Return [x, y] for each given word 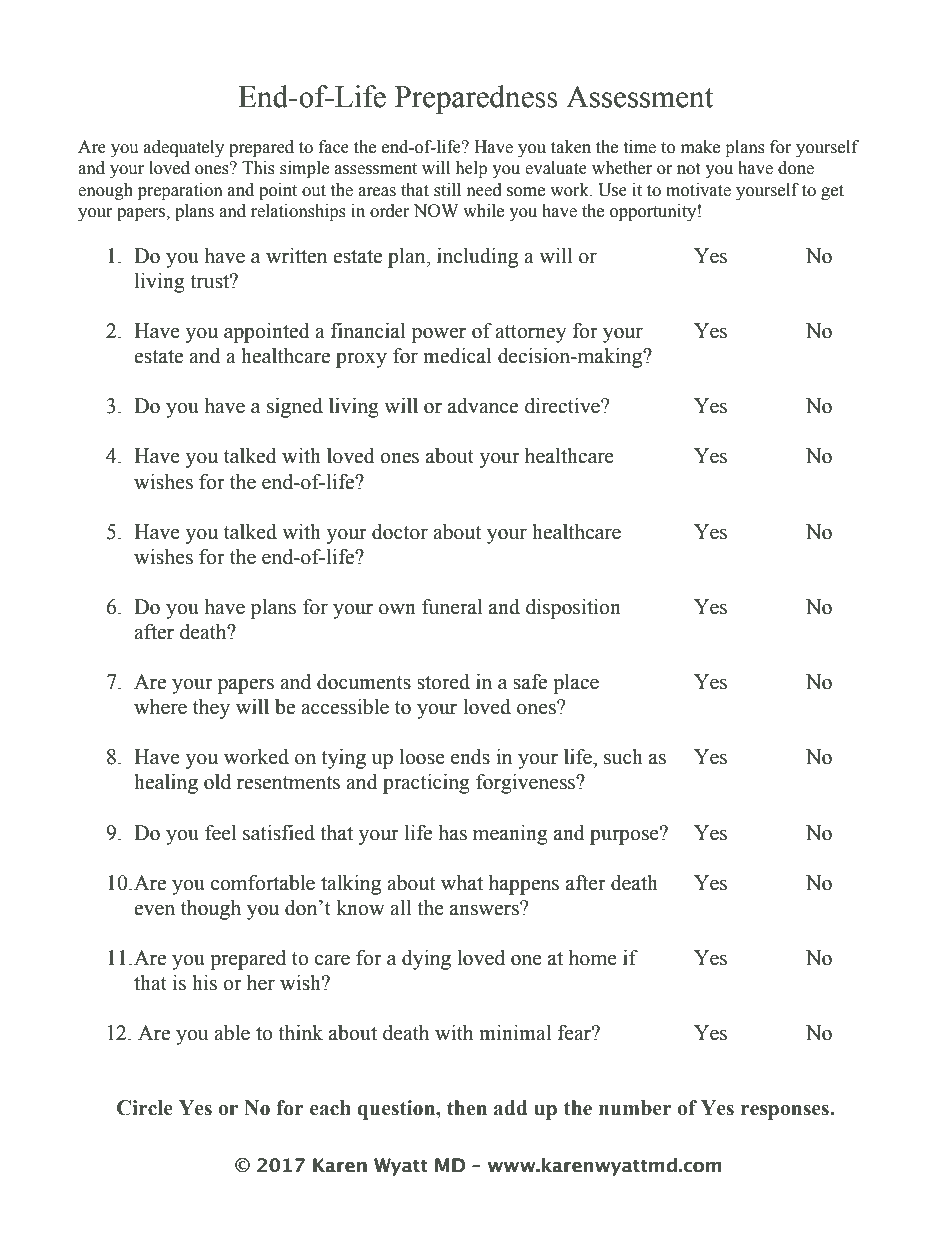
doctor [400, 532]
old [217, 782]
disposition [573, 609]
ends [470, 757]
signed [295, 408]
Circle [145, 1108]
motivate [698, 190]
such [623, 757]
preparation [180, 191]
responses [786, 1112]
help [471, 169]
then [467, 1108]
